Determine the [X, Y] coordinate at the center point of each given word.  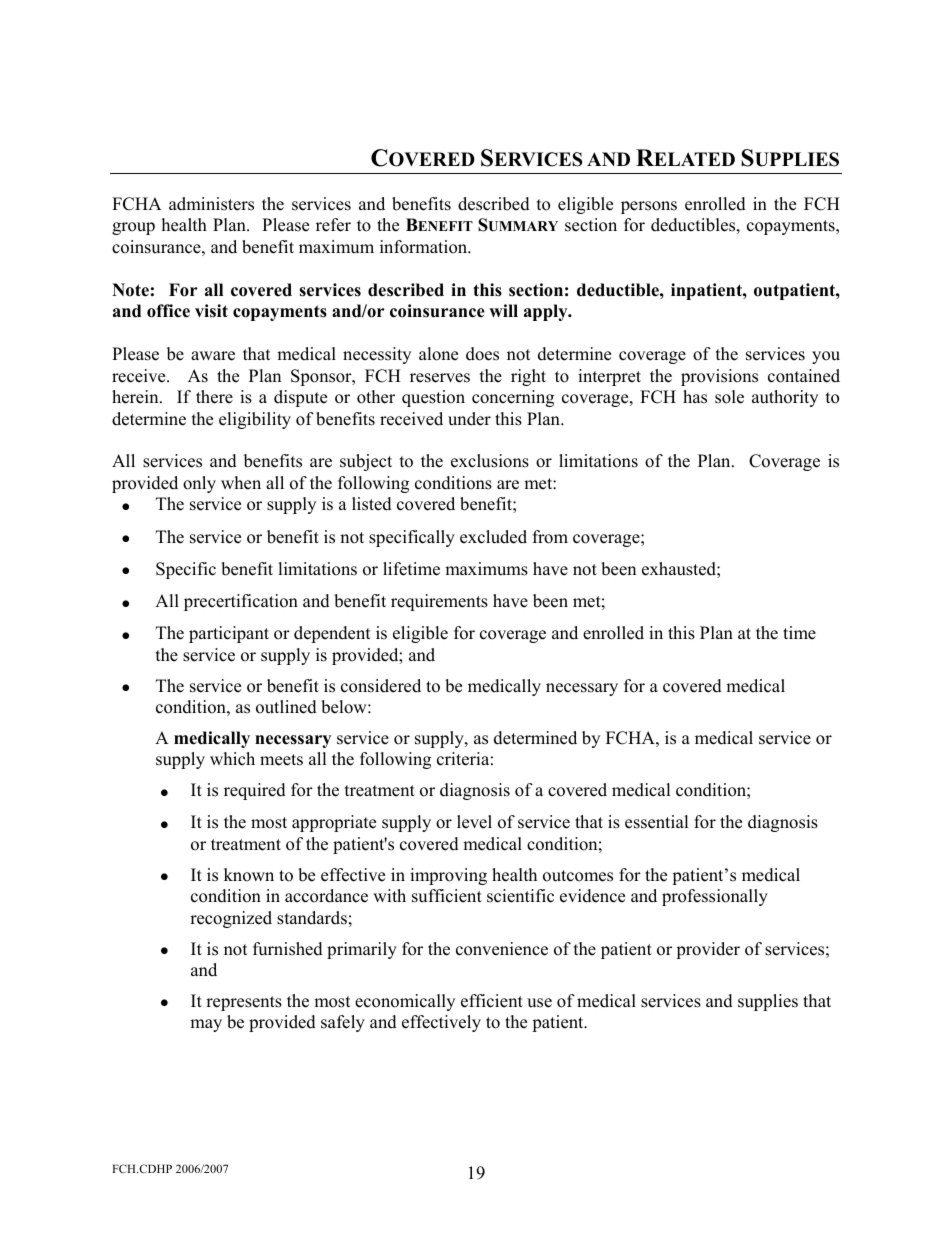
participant [229, 634]
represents [244, 1003]
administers [211, 204]
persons [649, 207]
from [550, 537]
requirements [439, 602]
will [503, 310]
